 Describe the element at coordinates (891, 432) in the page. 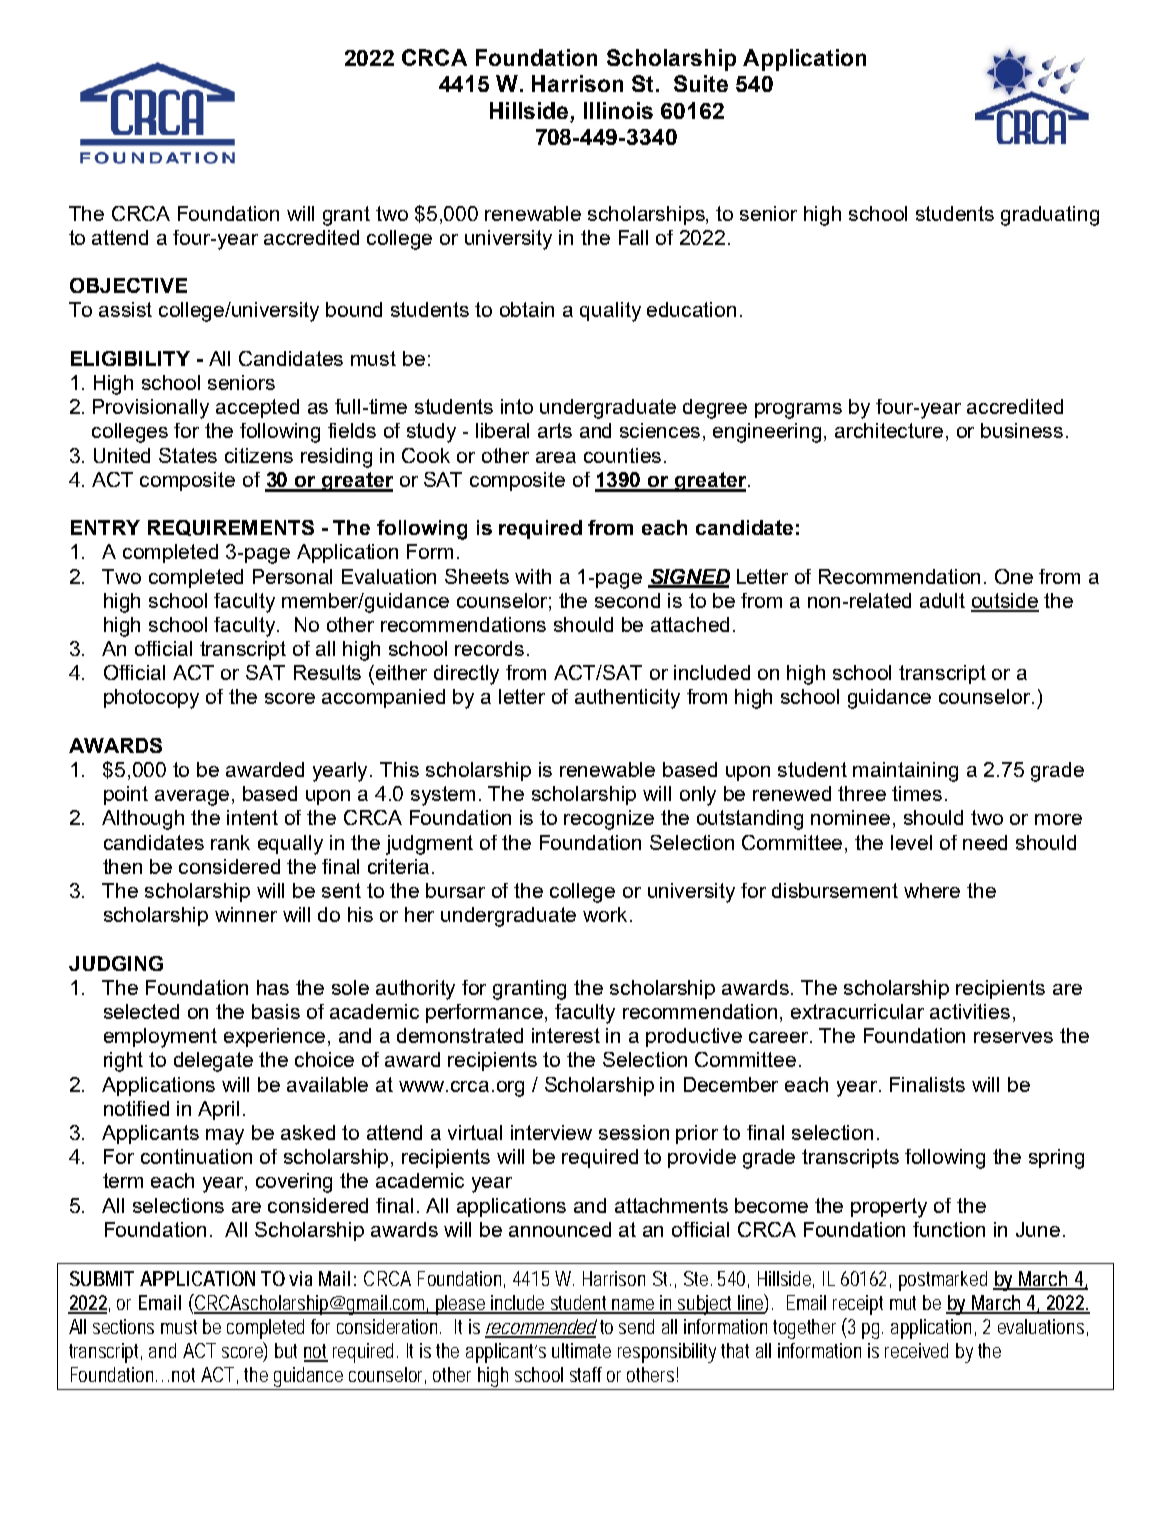

I see `architecture` at that location.
